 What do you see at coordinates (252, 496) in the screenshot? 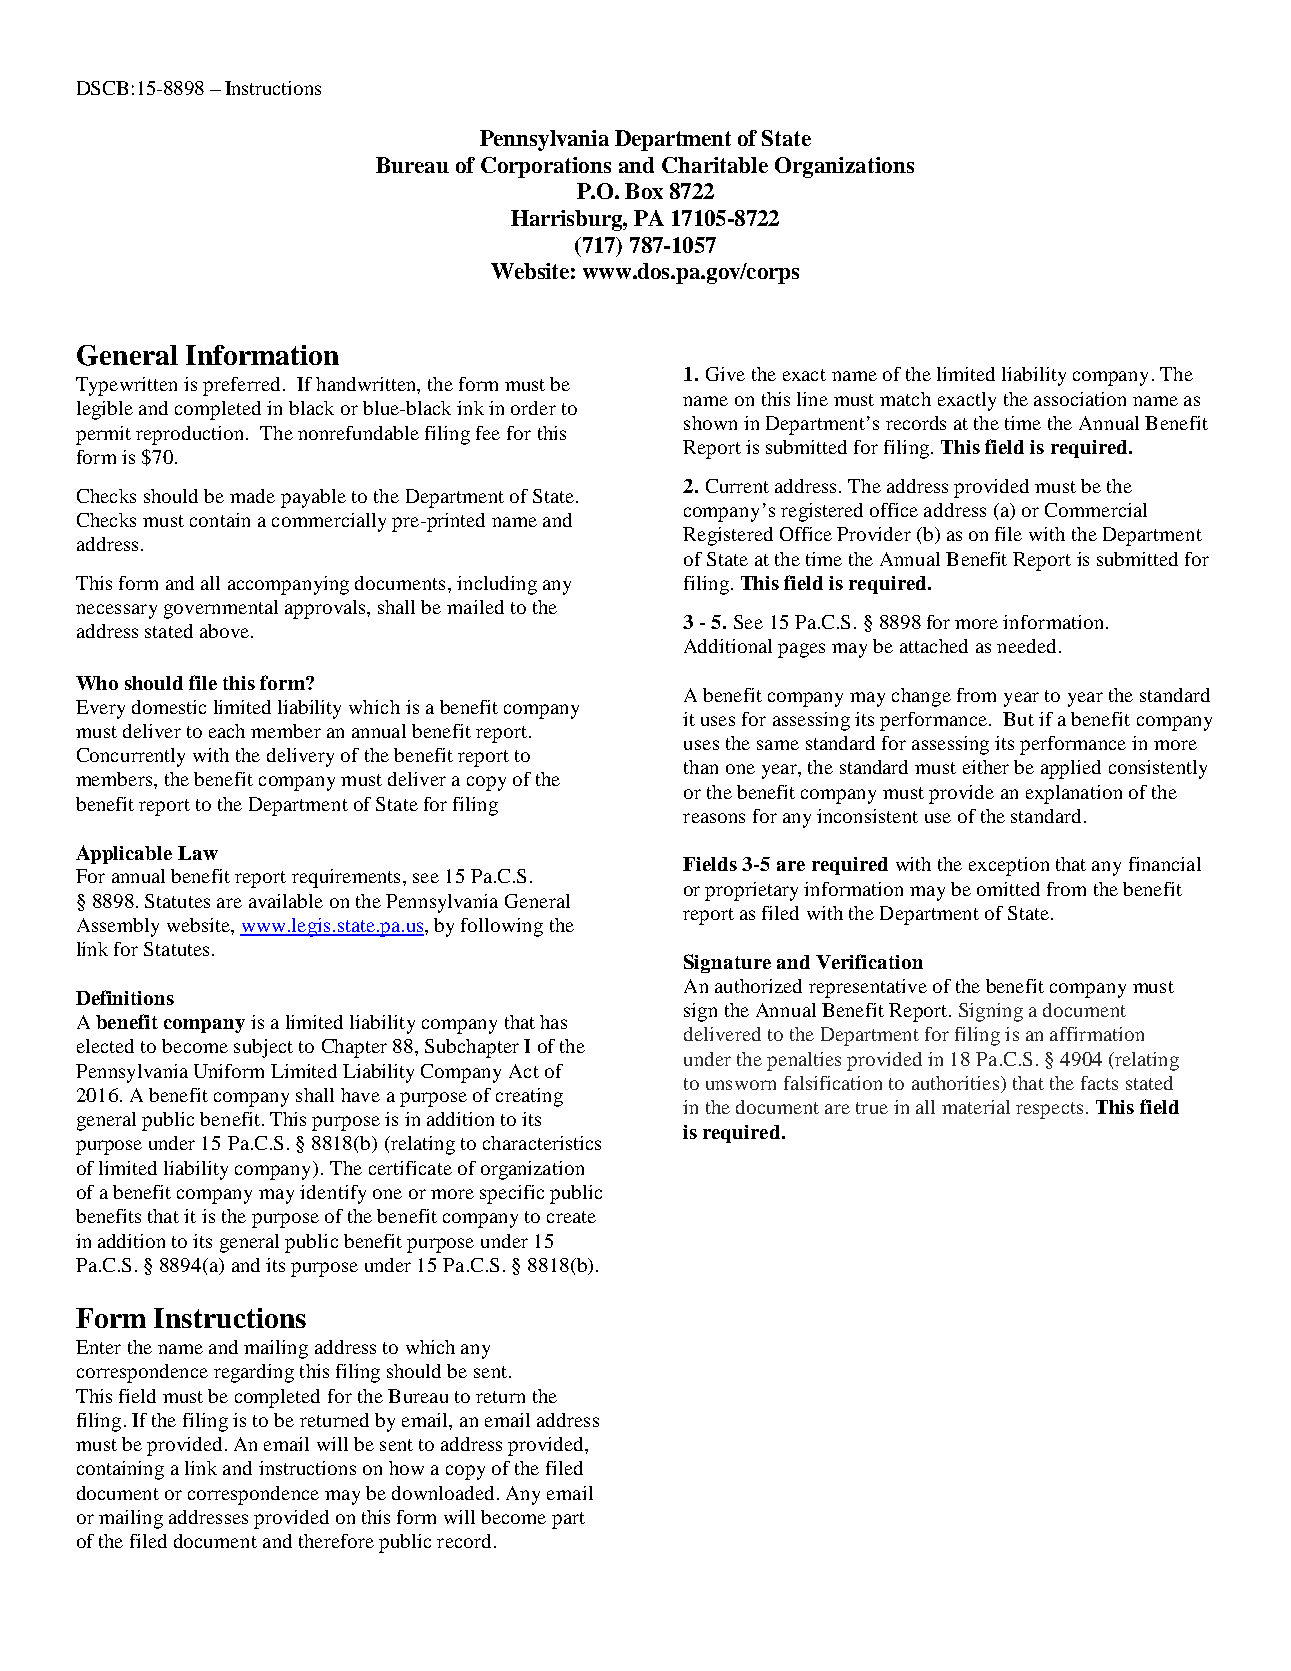
I see `made` at bounding box center [252, 496].
